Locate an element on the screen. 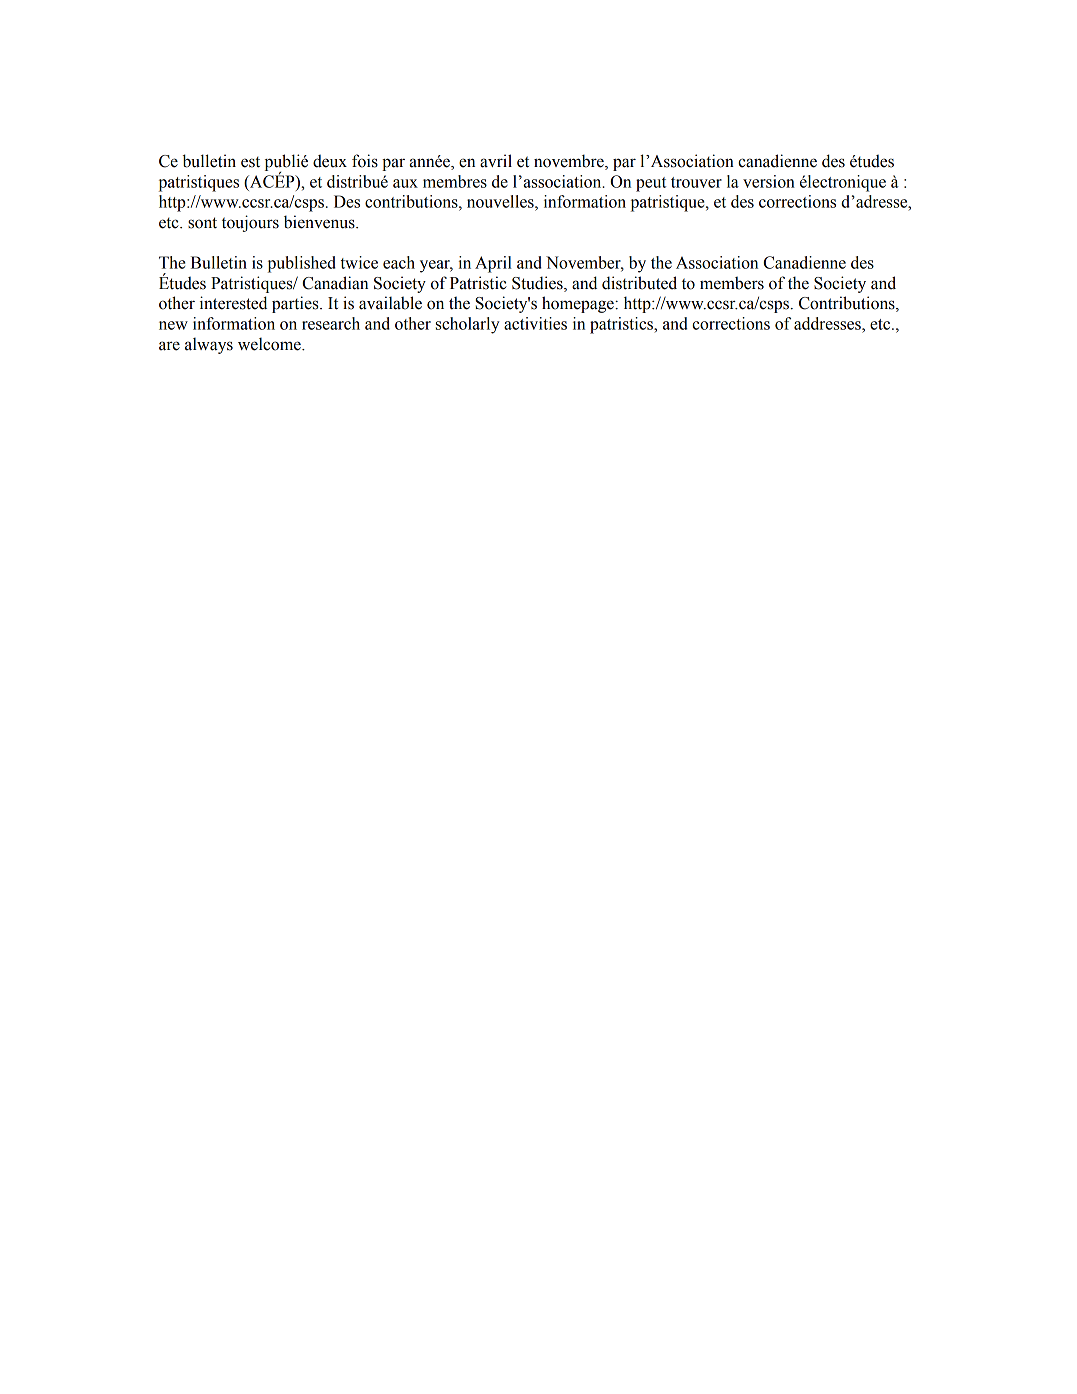  Studies is located at coordinates (538, 284).
